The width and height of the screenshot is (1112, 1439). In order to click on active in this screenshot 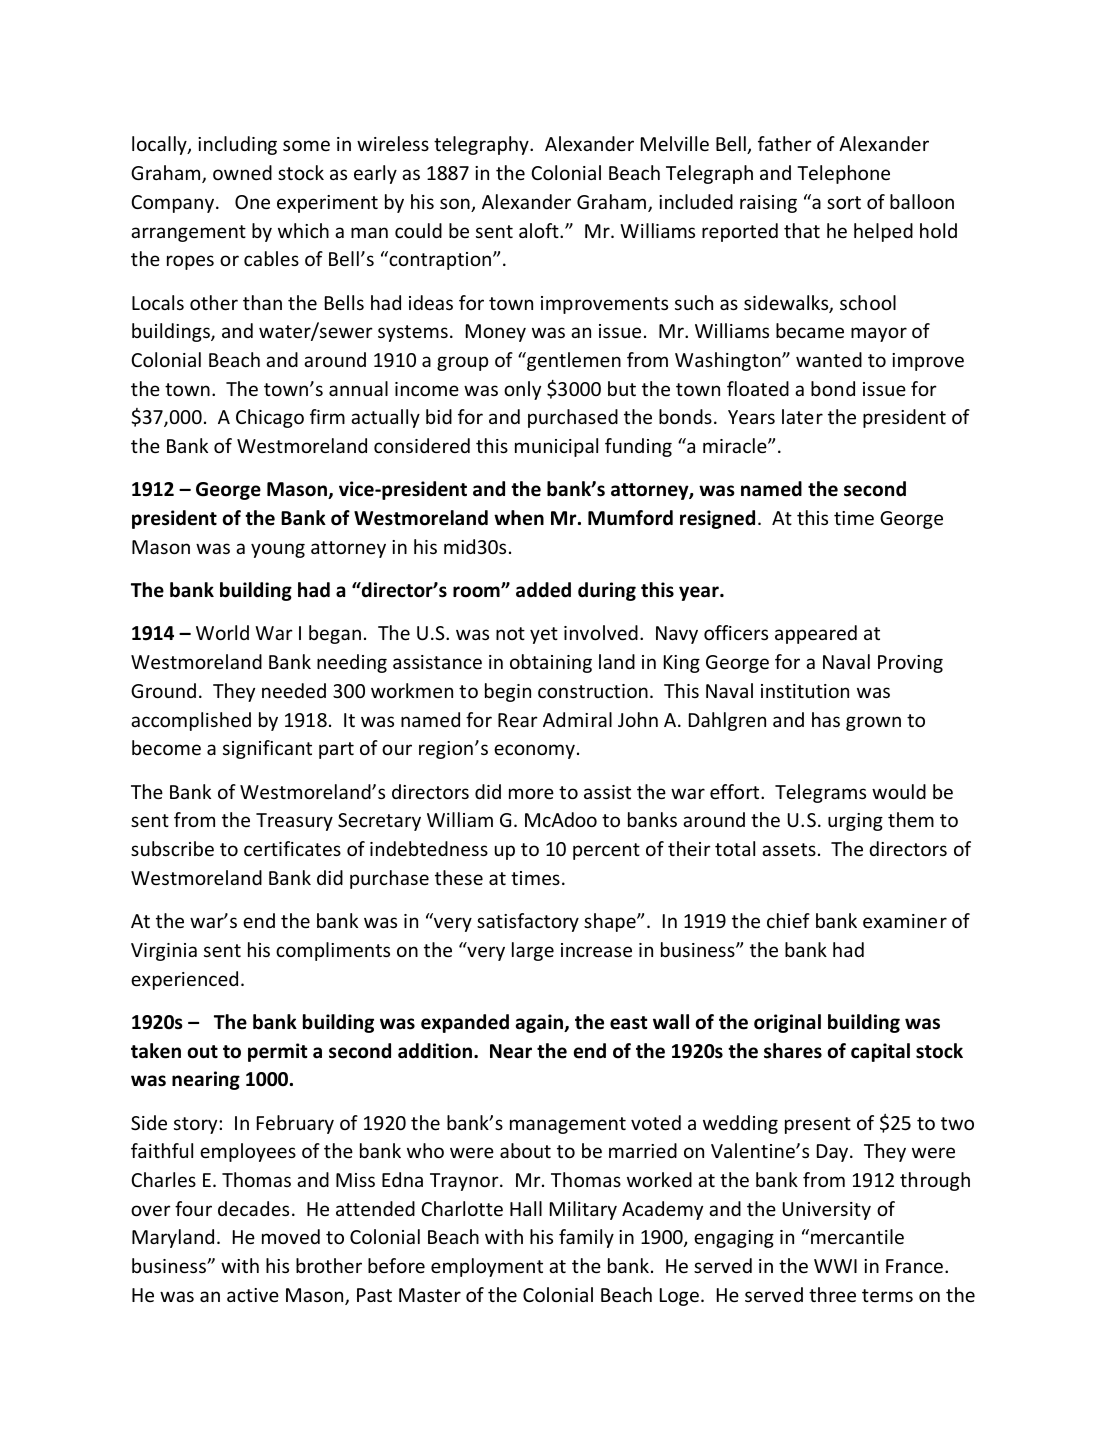, I will do `click(253, 1295)`.
